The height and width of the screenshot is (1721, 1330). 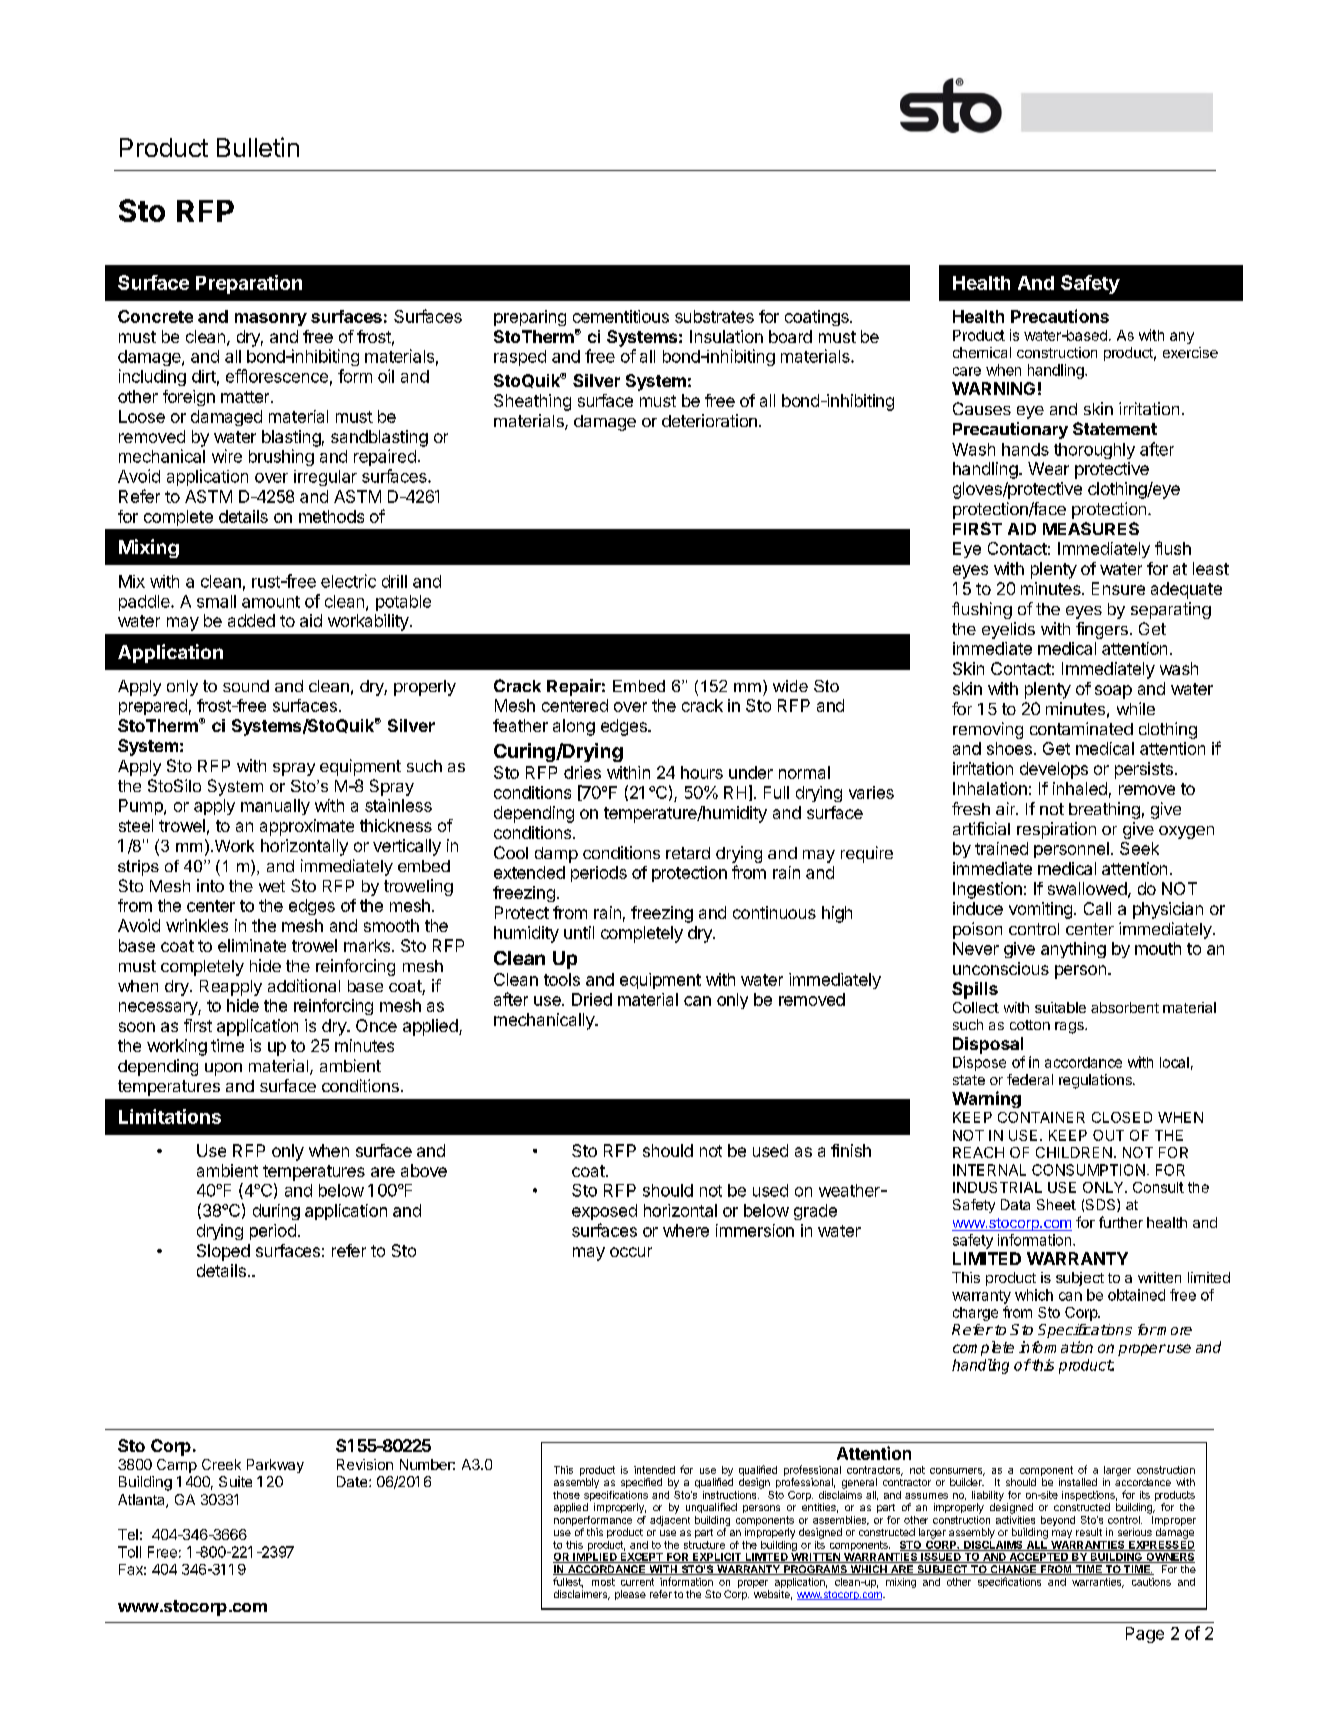 What do you see at coordinates (129, 1552) in the screenshot?
I see `Toll` at bounding box center [129, 1552].
